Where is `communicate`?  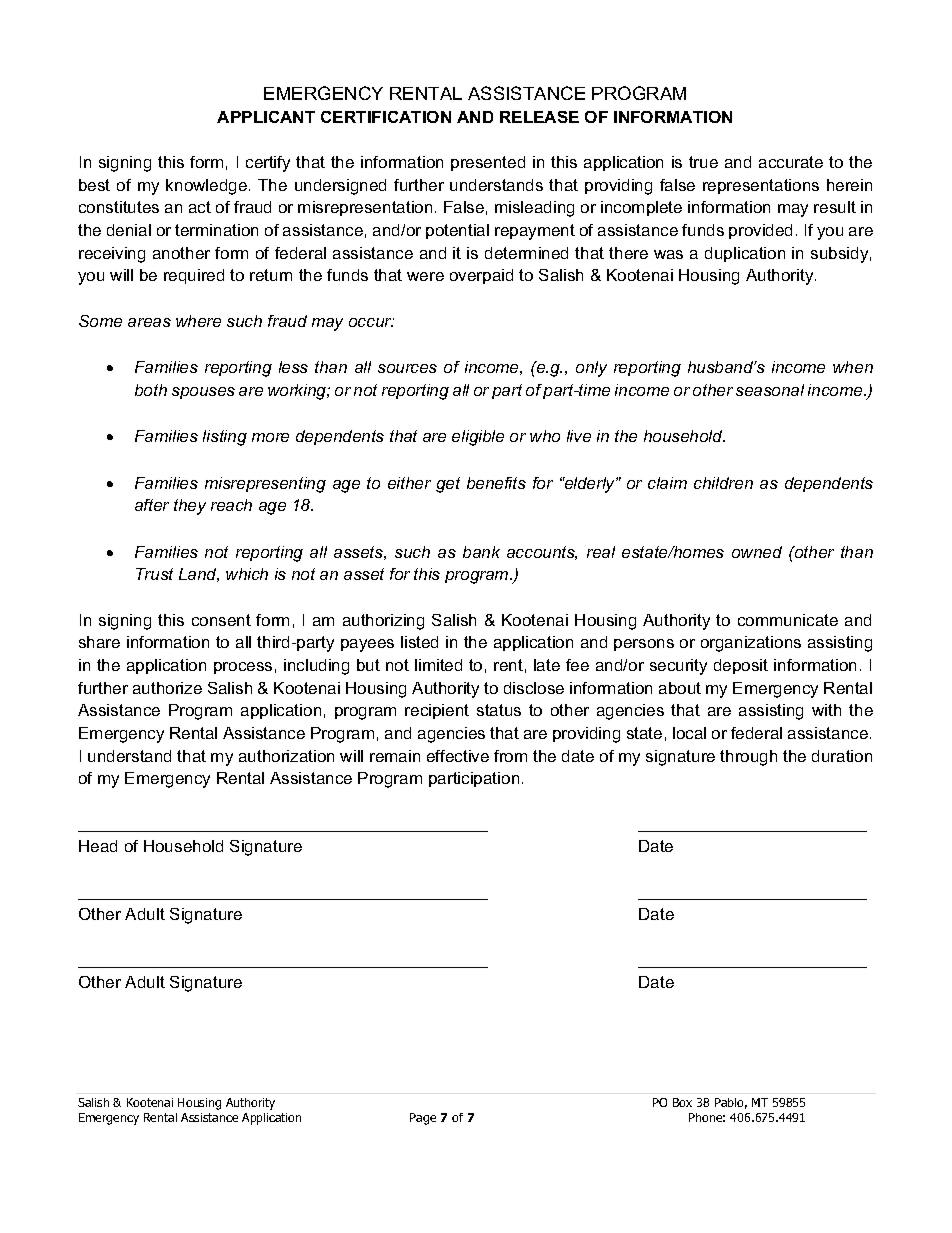
communicate is located at coordinates (788, 620).
